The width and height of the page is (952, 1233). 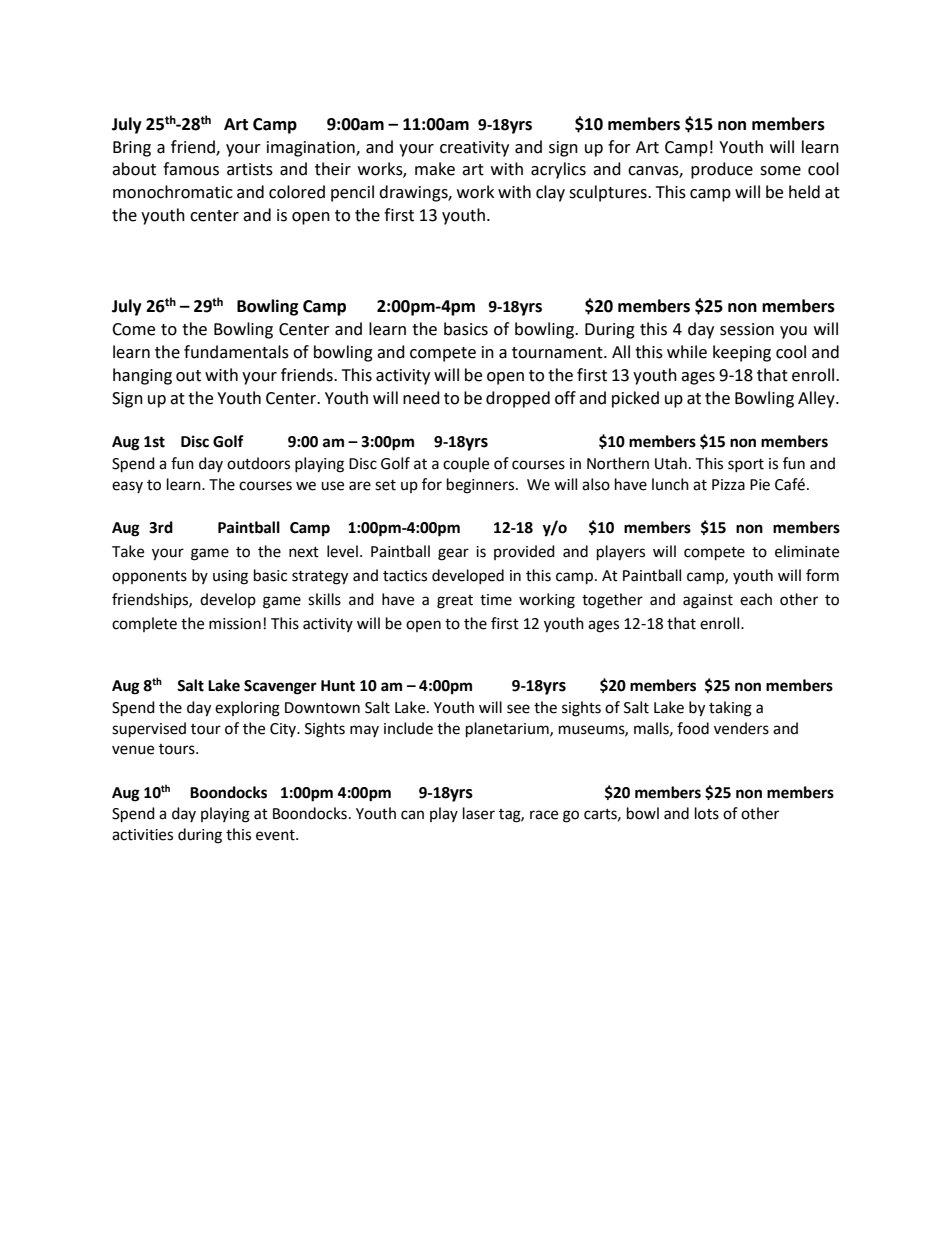 What do you see at coordinates (479, 813) in the page?
I see `laser` at bounding box center [479, 813].
